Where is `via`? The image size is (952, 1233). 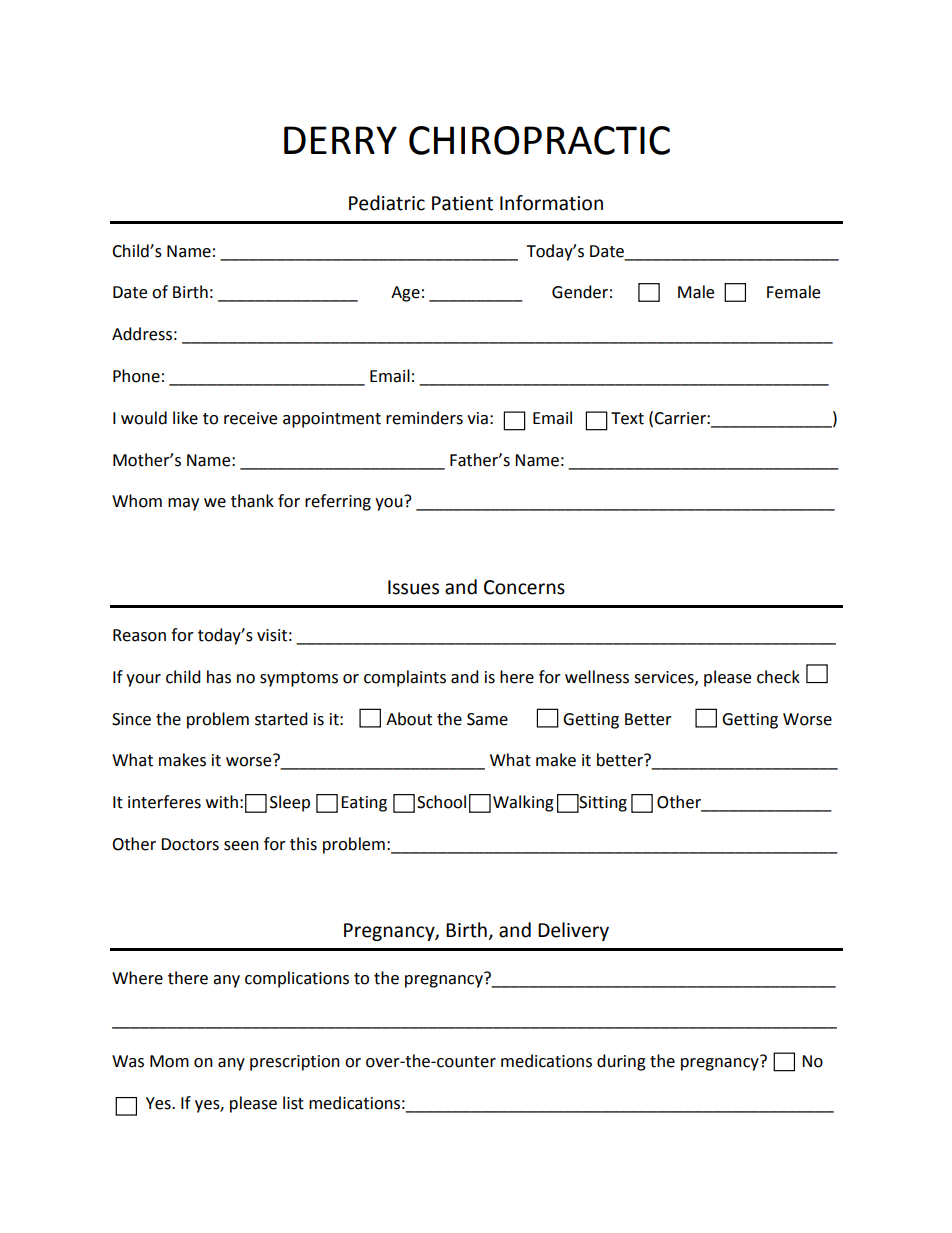
via is located at coordinates (477, 418).
